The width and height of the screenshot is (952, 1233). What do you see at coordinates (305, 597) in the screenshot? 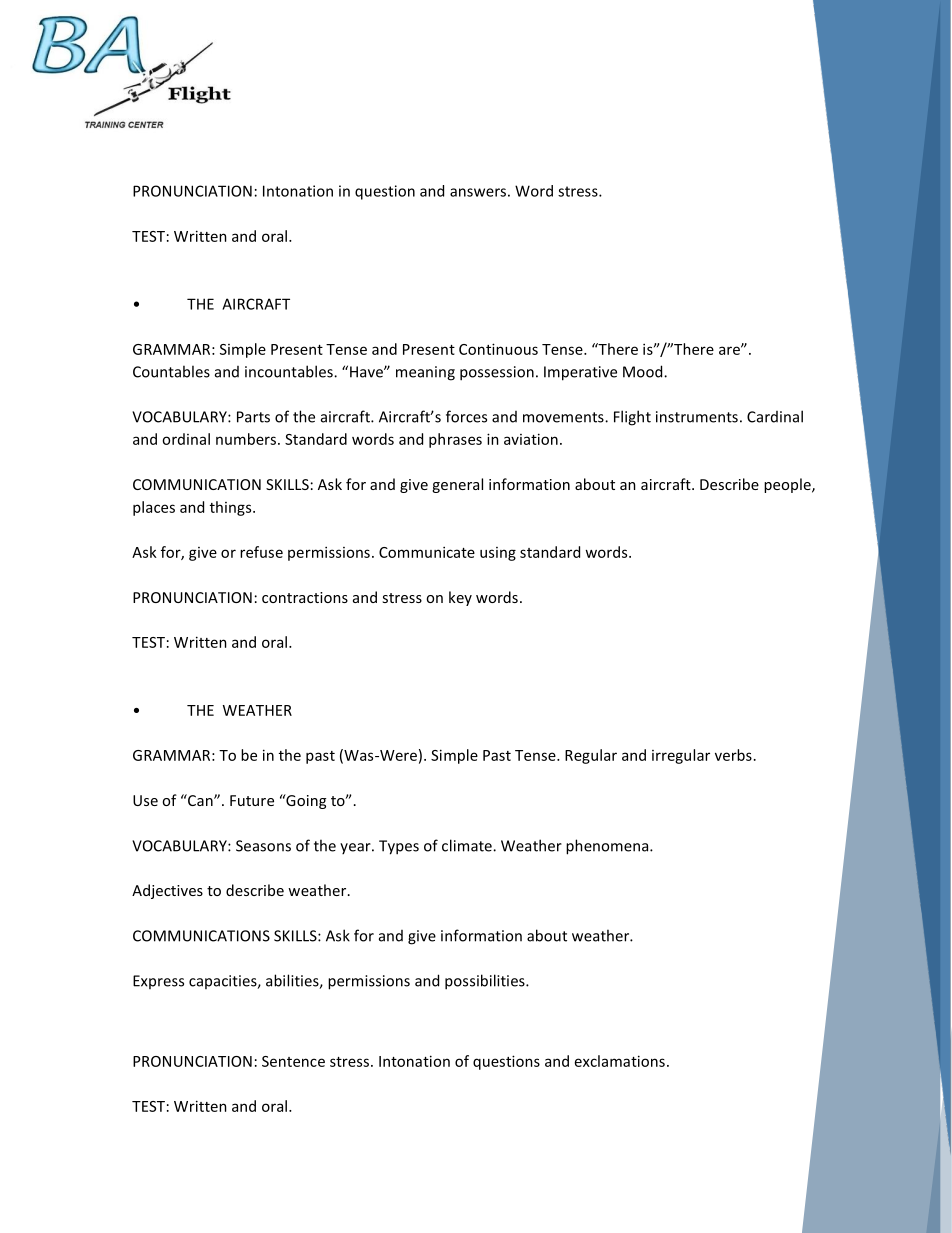
I see `contractions` at bounding box center [305, 597].
